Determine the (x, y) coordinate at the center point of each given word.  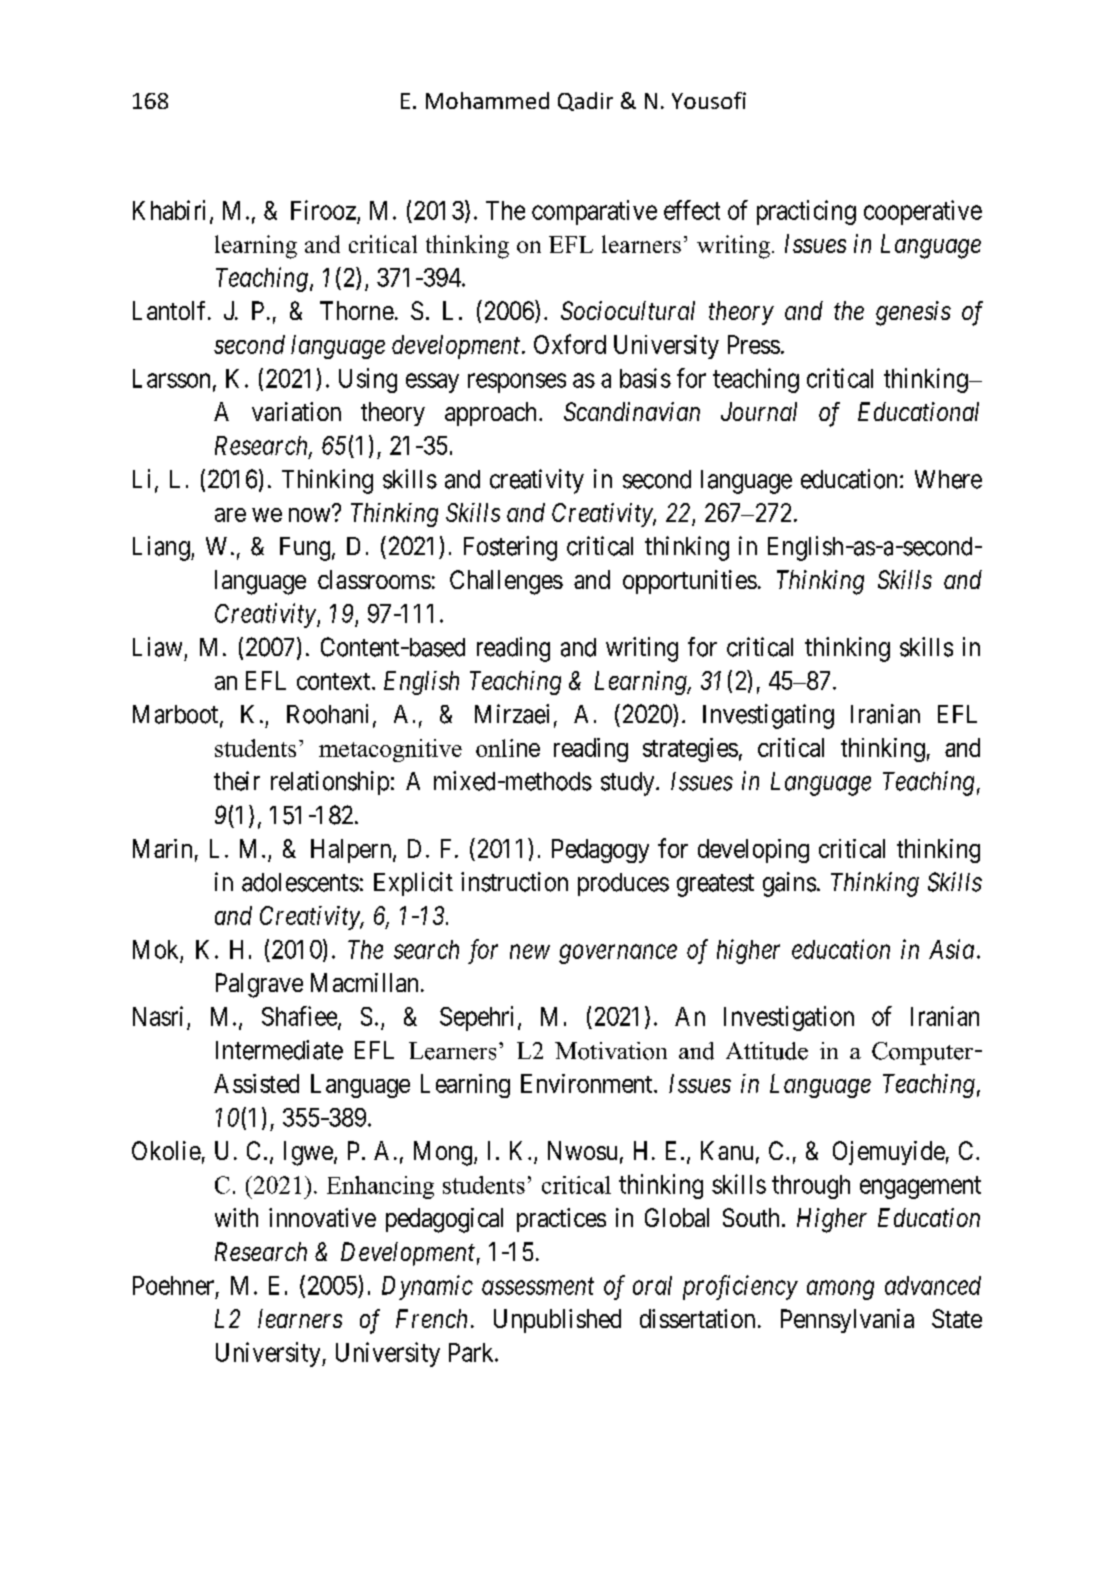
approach (492, 414)
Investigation (789, 1018)
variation (296, 411)
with (236, 1217)
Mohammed (487, 100)
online (508, 748)
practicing (806, 212)
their (237, 781)
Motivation (611, 1051)
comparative (594, 212)
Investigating (768, 716)
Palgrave (259, 985)
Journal (759, 411)
